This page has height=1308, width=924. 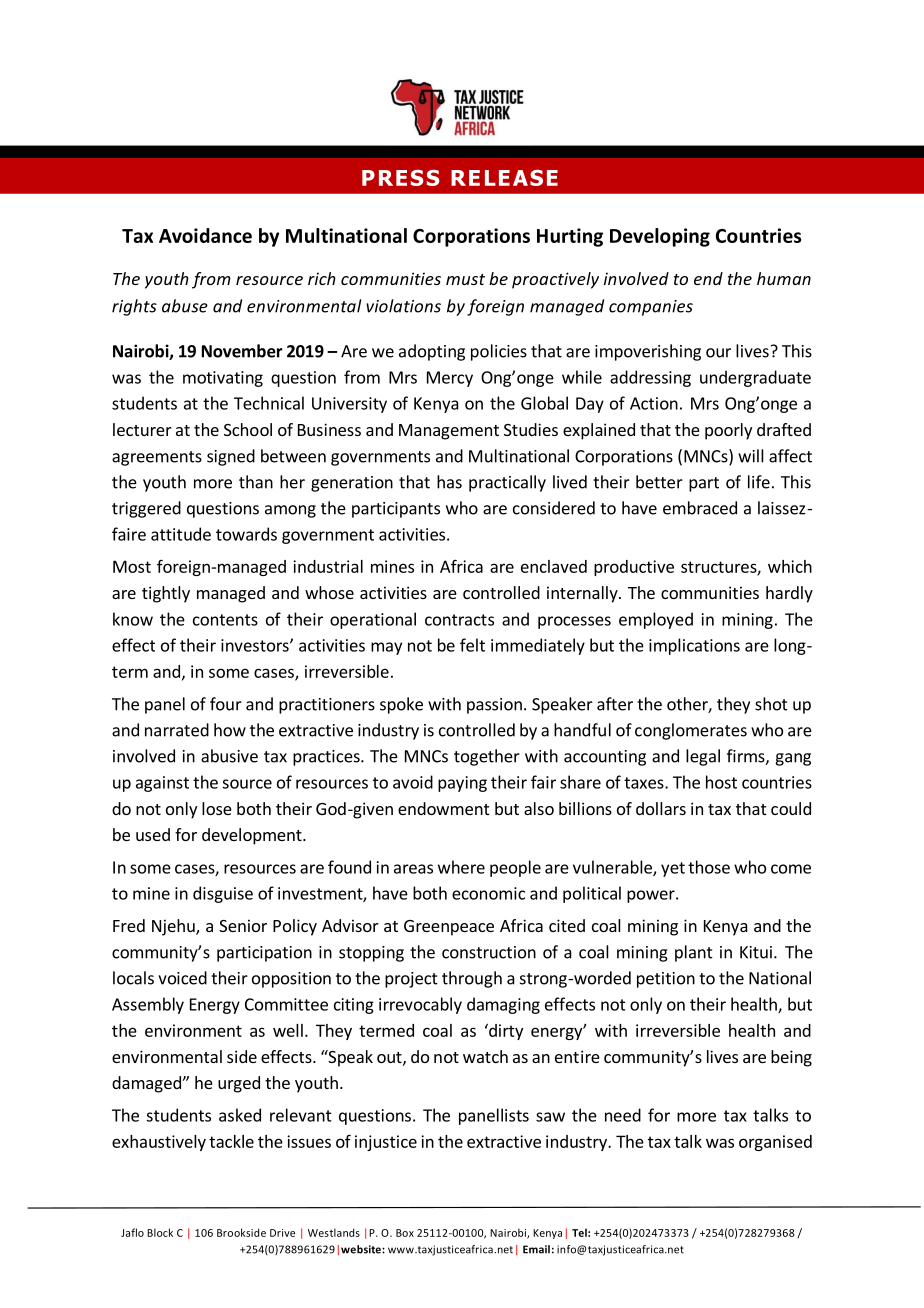 I want to click on economic, so click(x=488, y=893).
